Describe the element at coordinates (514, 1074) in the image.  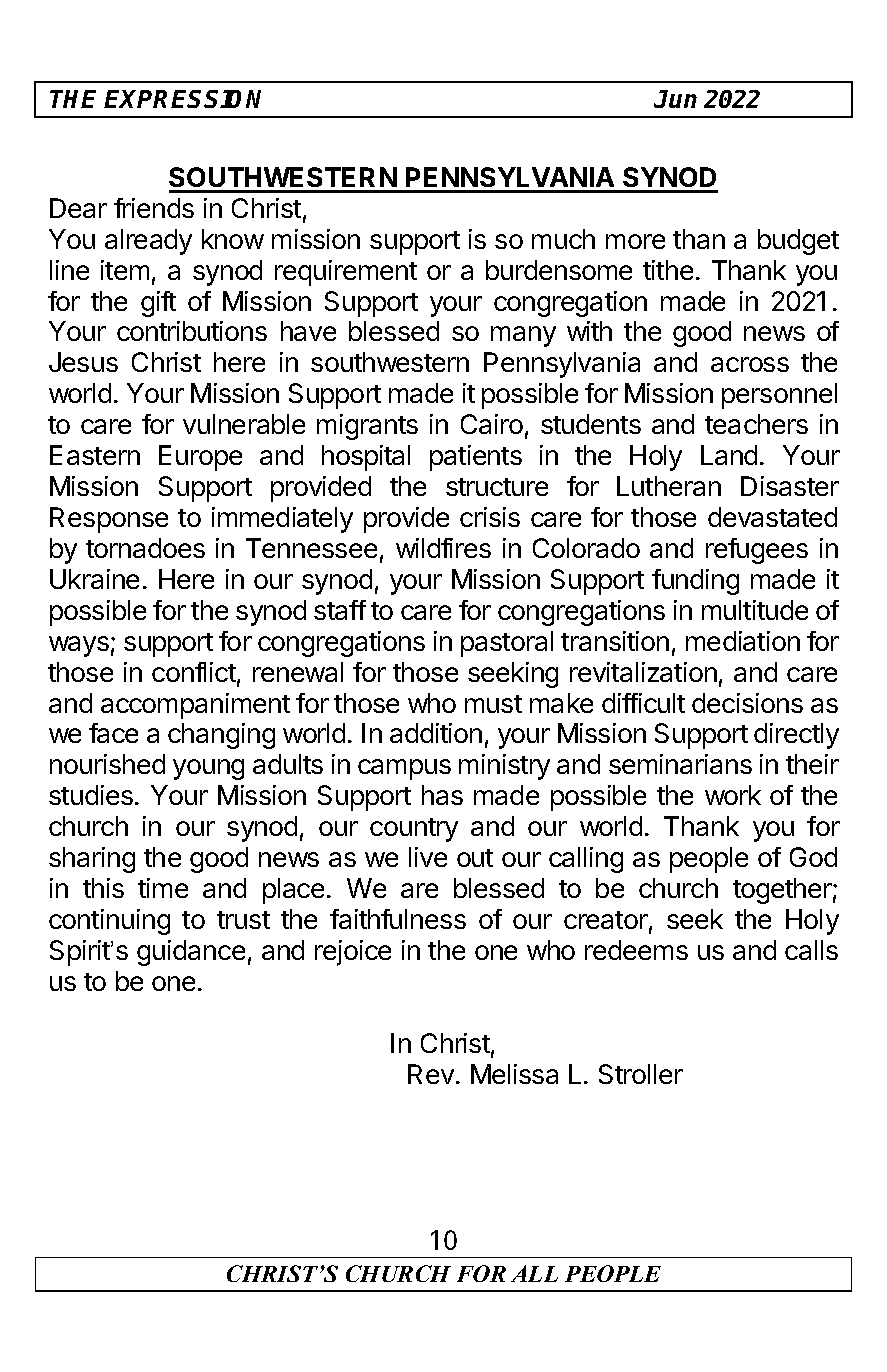
I see `Melissa` at that location.
